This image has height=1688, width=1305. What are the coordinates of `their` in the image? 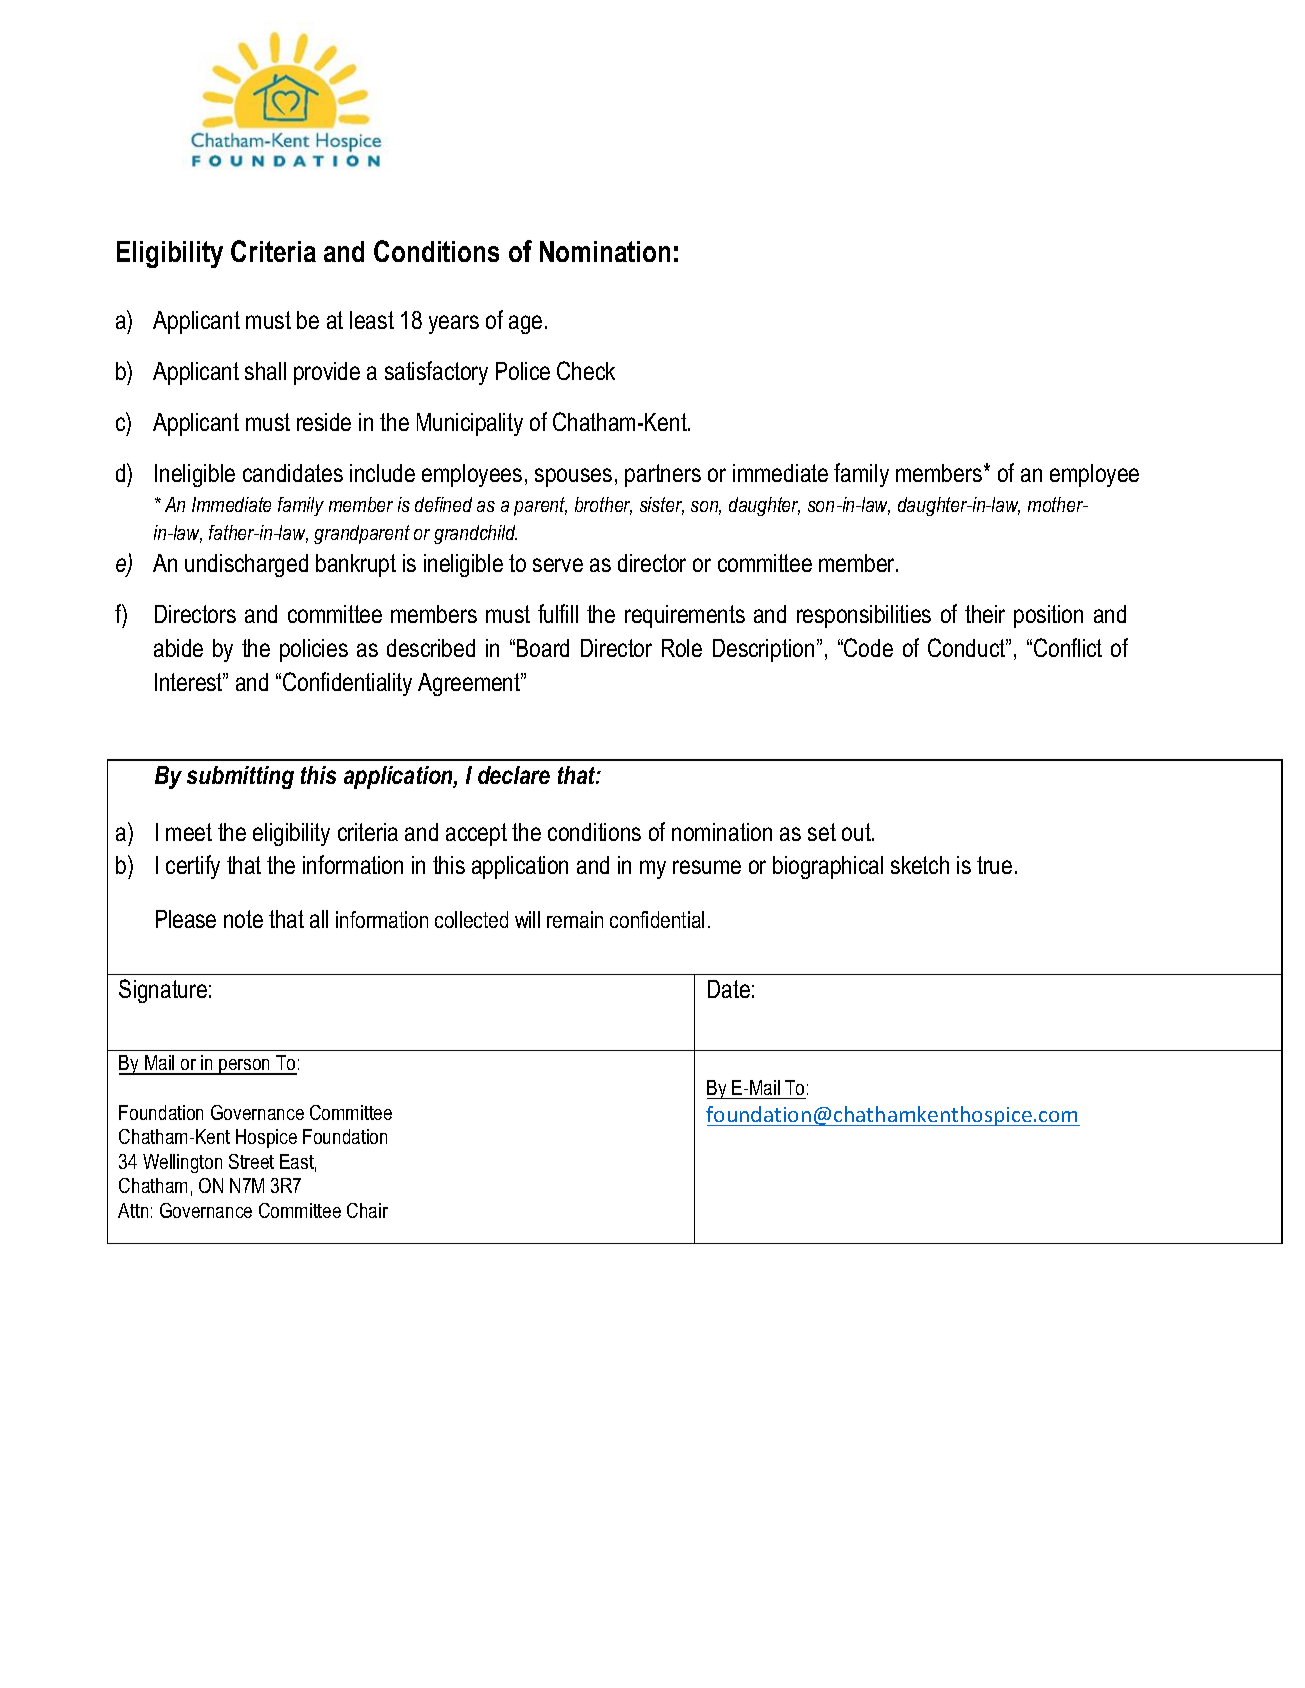 It's located at (985, 614).
